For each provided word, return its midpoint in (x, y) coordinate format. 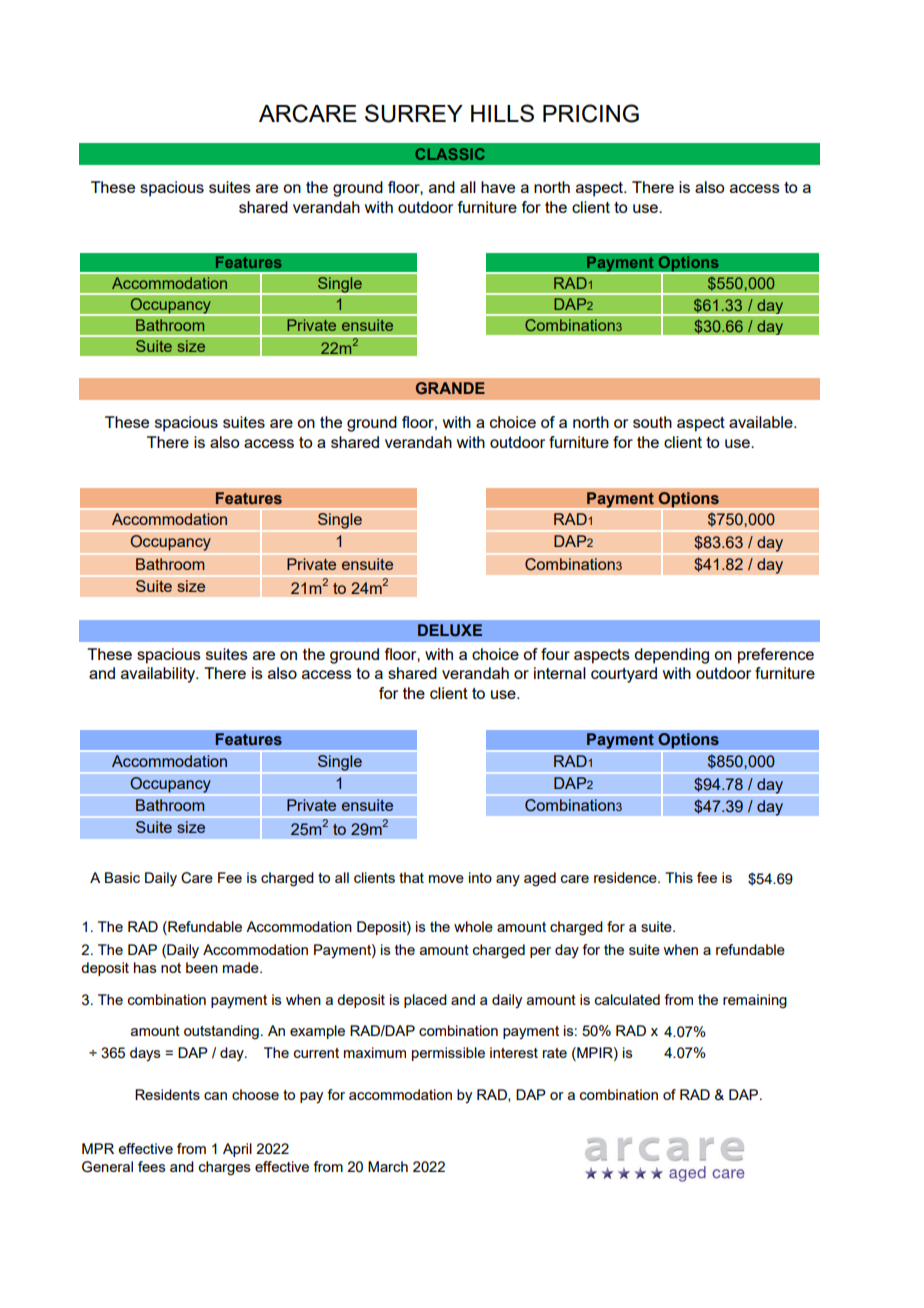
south (652, 422)
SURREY (414, 113)
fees (152, 1166)
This (679, 877)
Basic (122, 877)
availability (159, 675)
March (388, 1166)
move (446, 879)
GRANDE (450, 388)
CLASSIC (450, 154)
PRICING (591, 113)
